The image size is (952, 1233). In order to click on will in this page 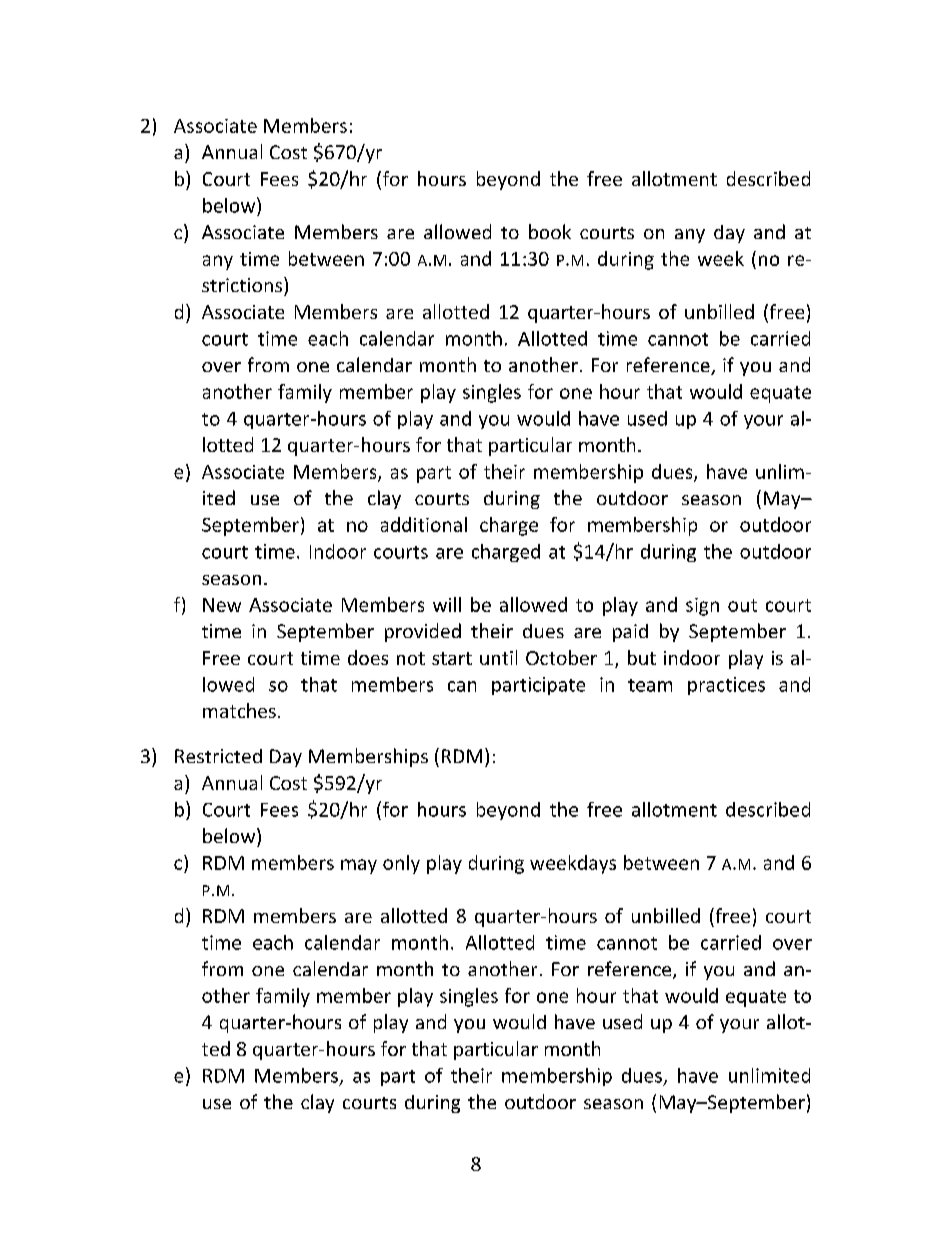, I will do `click(447, 604)`.
